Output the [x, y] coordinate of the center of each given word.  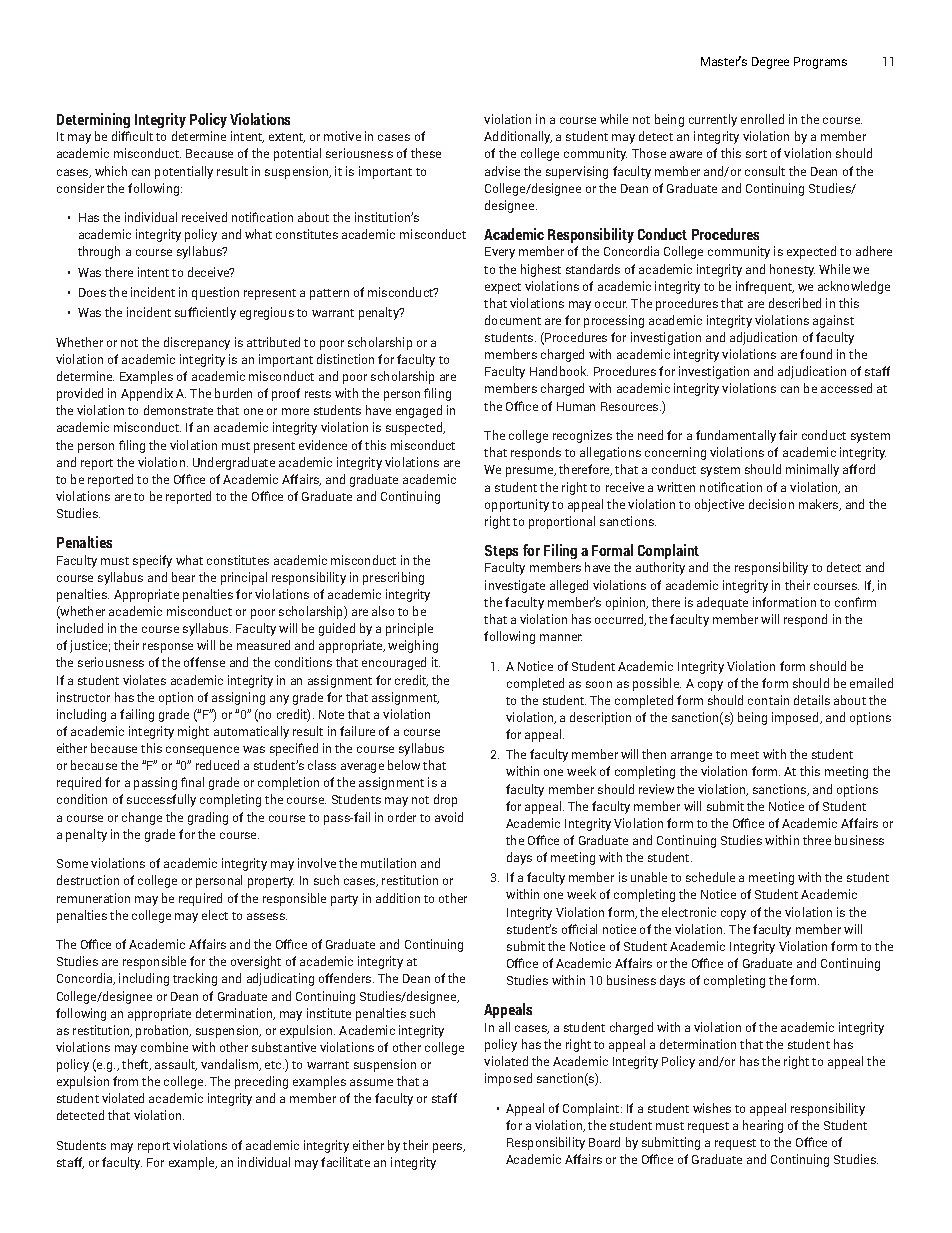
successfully [161, 800]
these [426, 153]
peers [448, 1148]
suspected [415, 428]
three [817, 840]
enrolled [762, 119]
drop [445, 800]
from [125, 1081]
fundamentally [736, 436]
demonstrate [178, 410]
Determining [93, 120]
